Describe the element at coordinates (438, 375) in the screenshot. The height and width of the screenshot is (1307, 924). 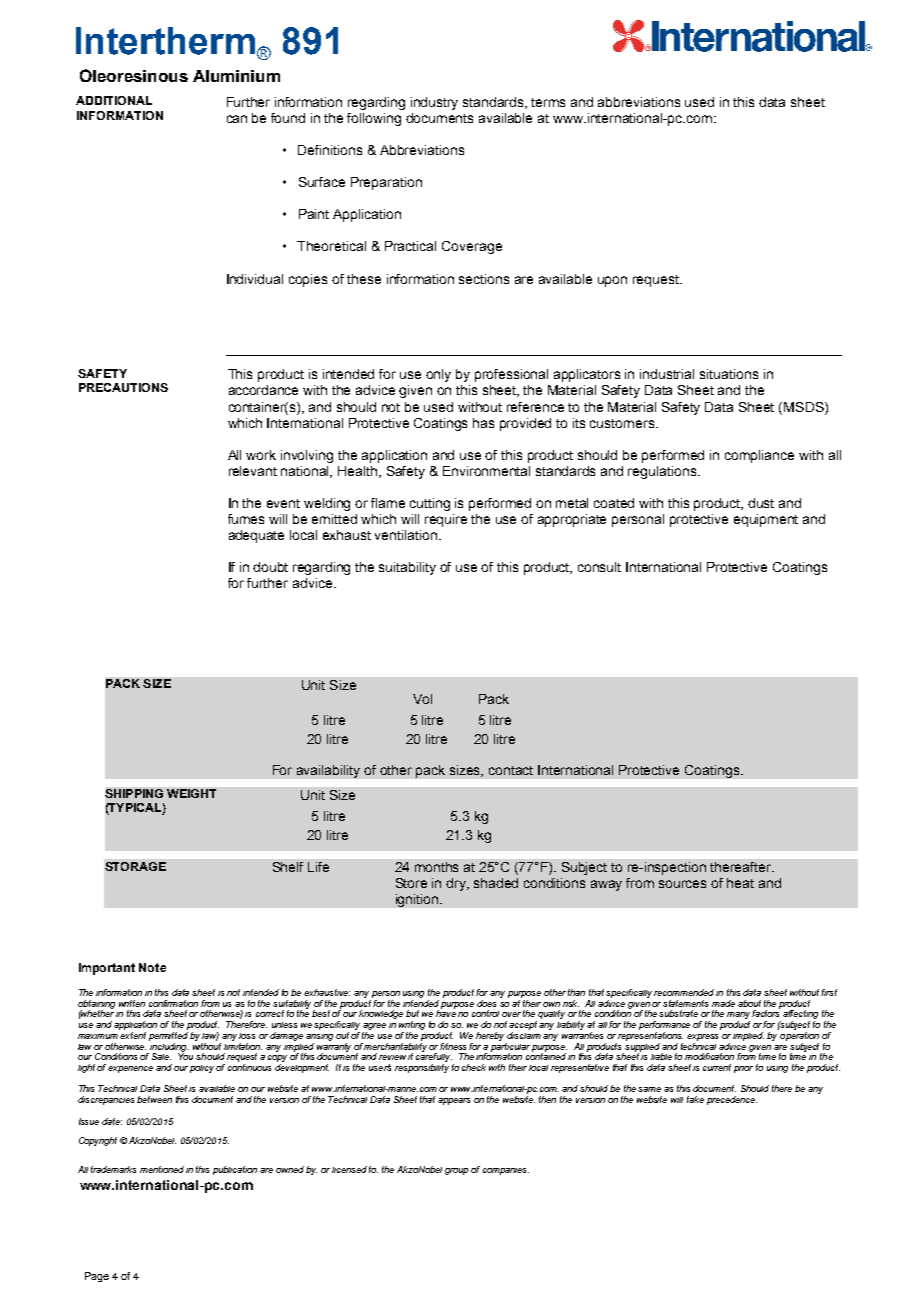
I see `only` at that location.
